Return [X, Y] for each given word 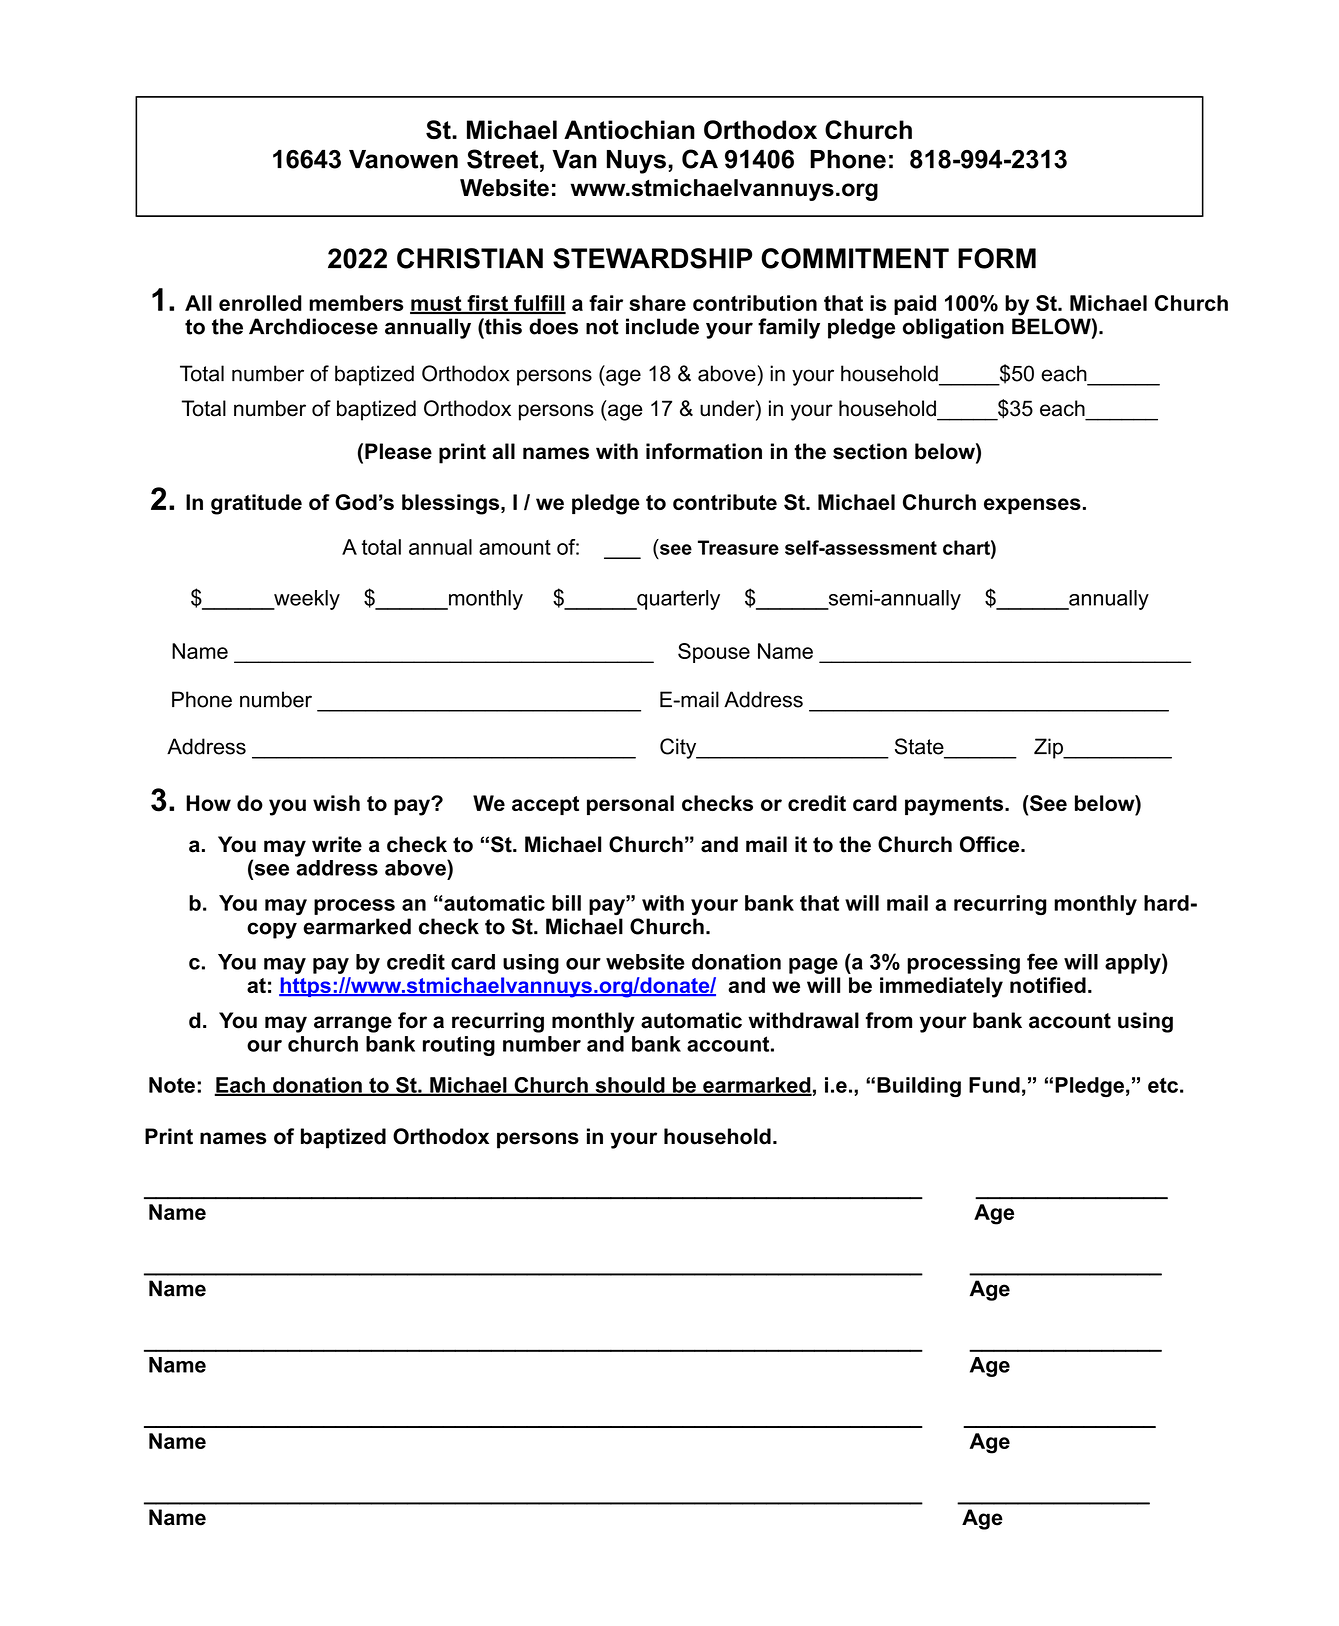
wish [336, 803]
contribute [725, 502]
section [870, 451]
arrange [353, 1024]
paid [915, 305]
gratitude [256, 504]
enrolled [260, 303]
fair [606, 303]
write [337, 844]
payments [955, 806]
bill [566, 903]
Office [991, 844]
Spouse [714, 653]
